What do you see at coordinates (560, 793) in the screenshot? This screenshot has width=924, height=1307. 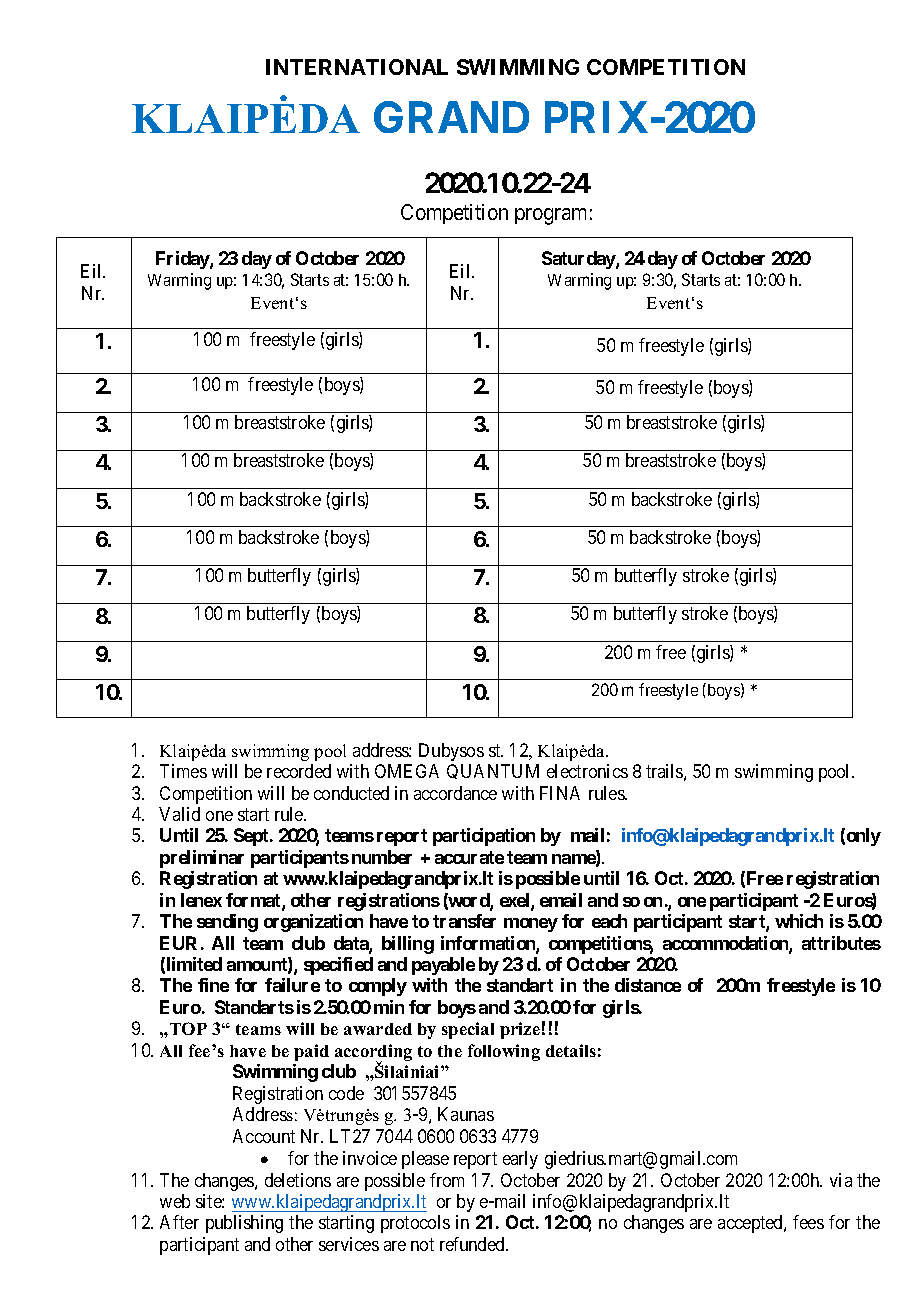 I see `FINA` at bounding box center [560, 793].
